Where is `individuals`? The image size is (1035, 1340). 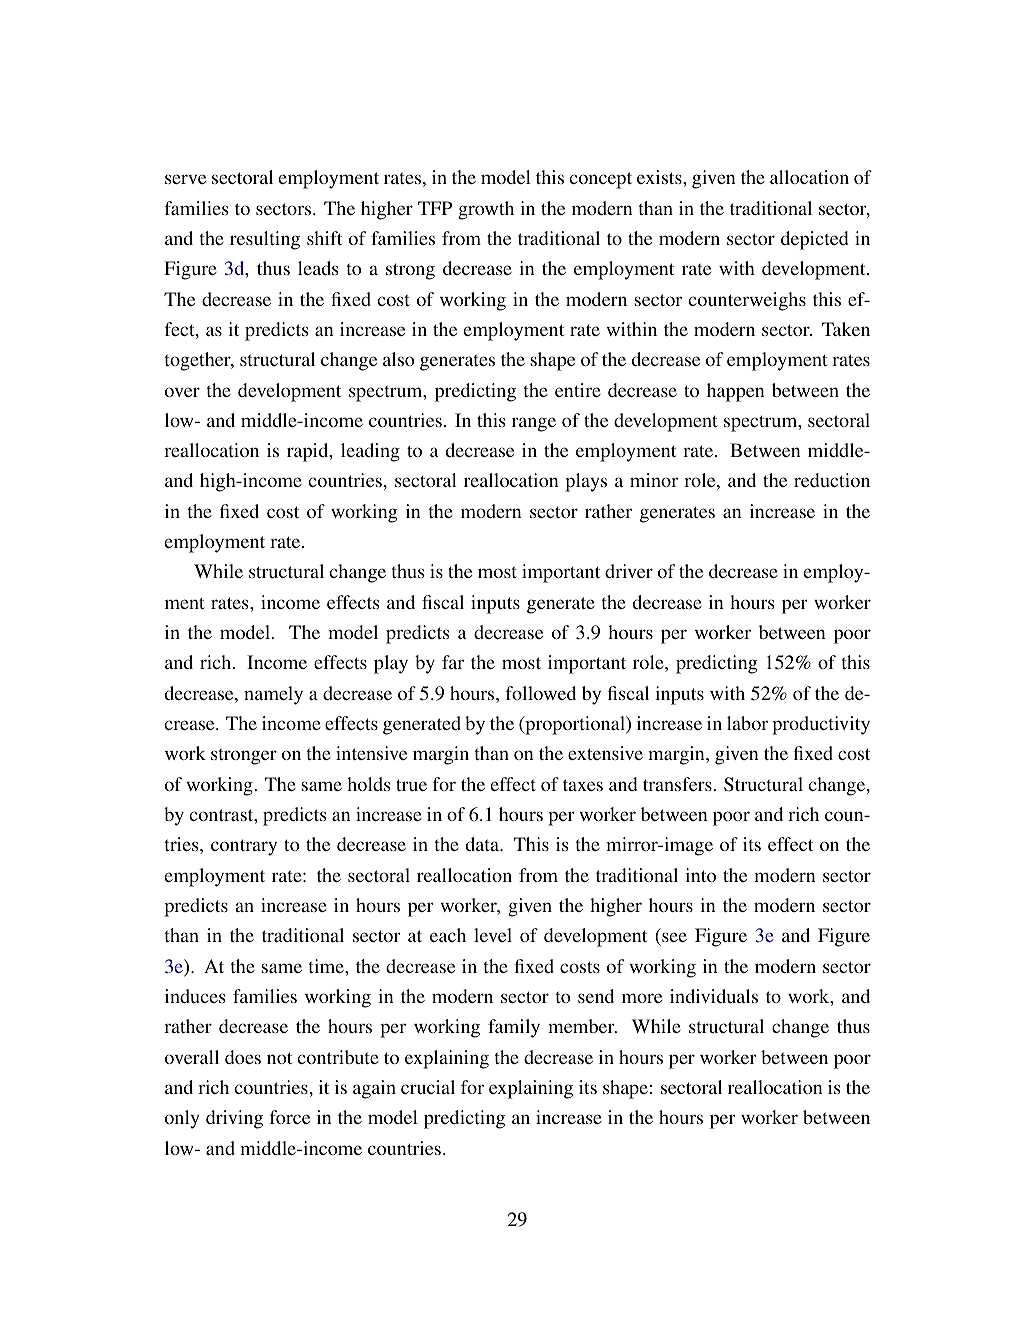
individuals is located at coordinates (714, 996).
